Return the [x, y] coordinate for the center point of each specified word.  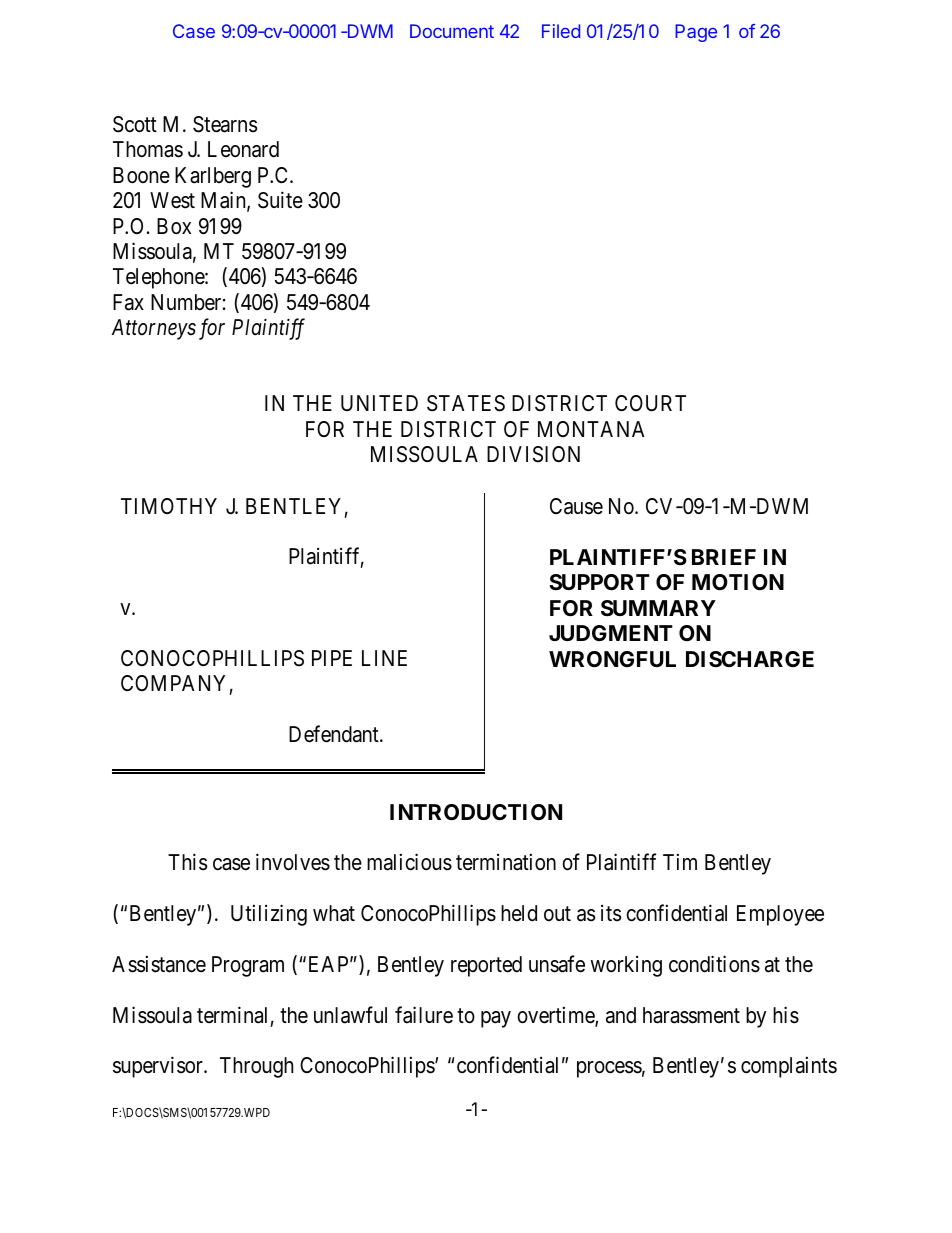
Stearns [225, 124]
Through [256, 1067]
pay [496, 1019]
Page [696, 33]
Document [452, 31]
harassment [691, 1015]
